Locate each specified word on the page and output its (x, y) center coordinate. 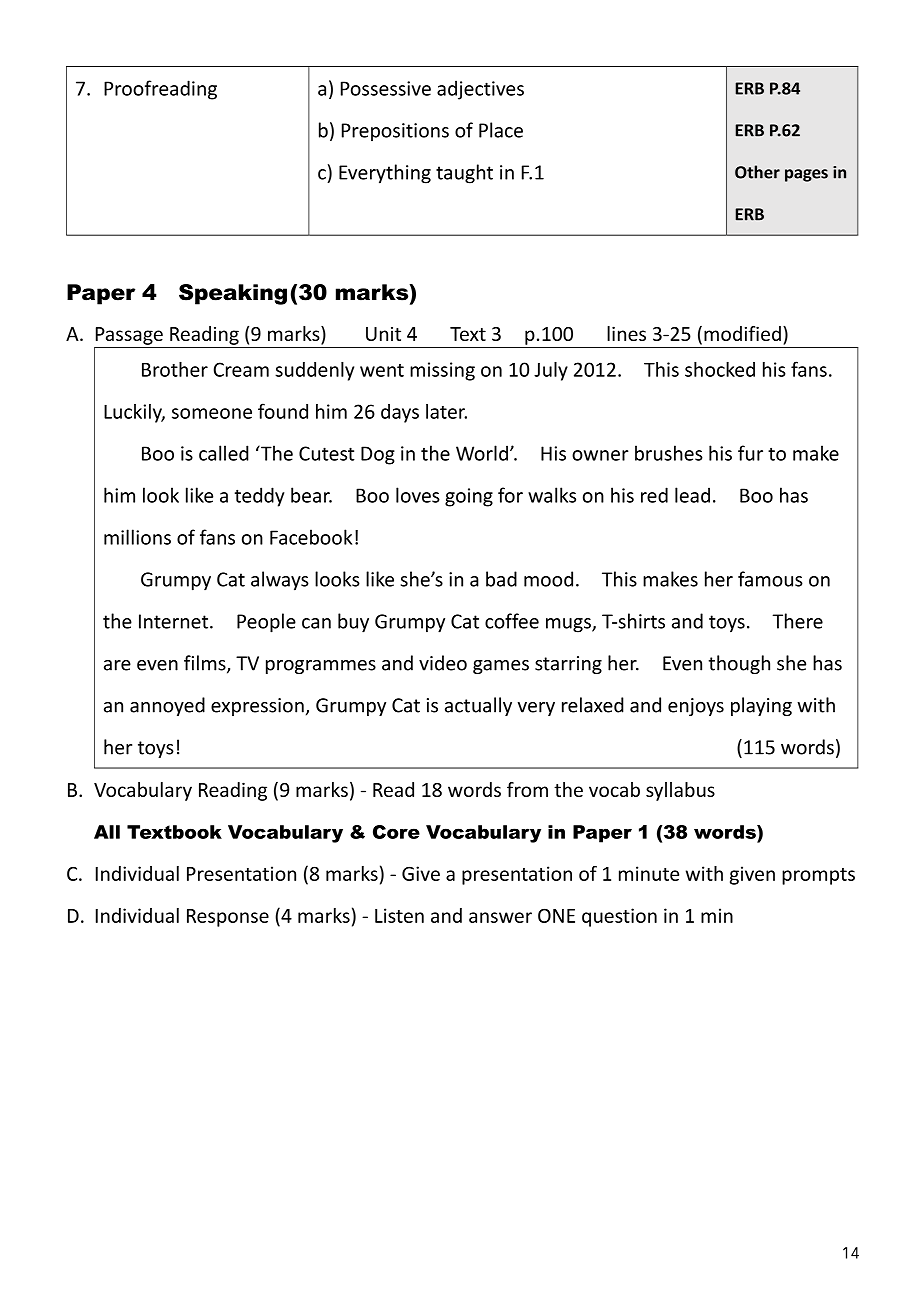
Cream (241, 369)
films (206, 664)
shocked (720, 369)
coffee (512, 621)
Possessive (386, 88)
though (739, 664)
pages (806, 175)
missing (442, 371)
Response (228, 918)
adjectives (480, 90)
